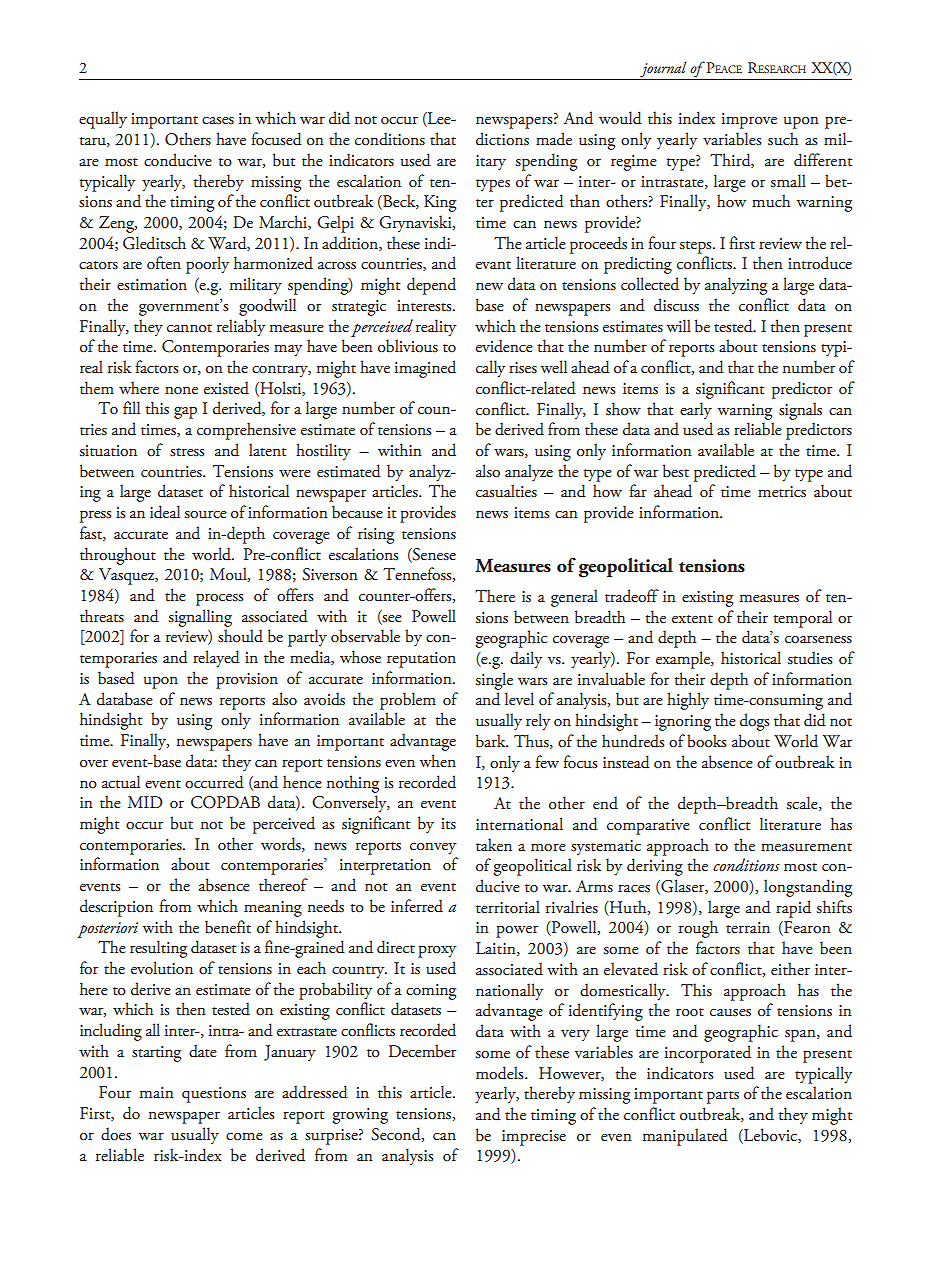  I want to click on discuss, so click(676, 305).
